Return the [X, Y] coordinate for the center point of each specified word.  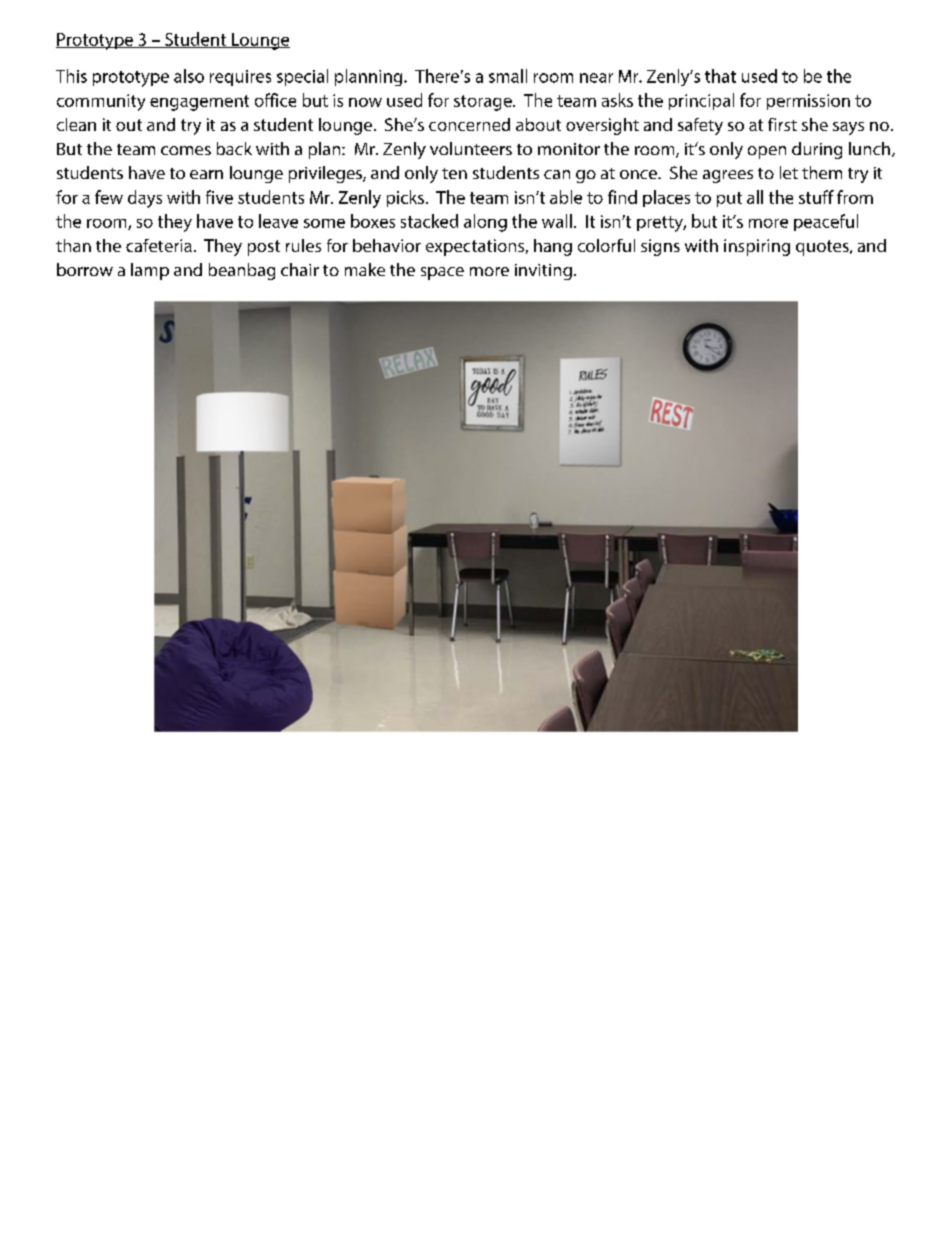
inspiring [757, 247]
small [508, 76]
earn [206, 174]
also [189, 76]
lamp [150, 271]
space [442, 273]
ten [454, 173]
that [720, 76]
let [789, 172]
